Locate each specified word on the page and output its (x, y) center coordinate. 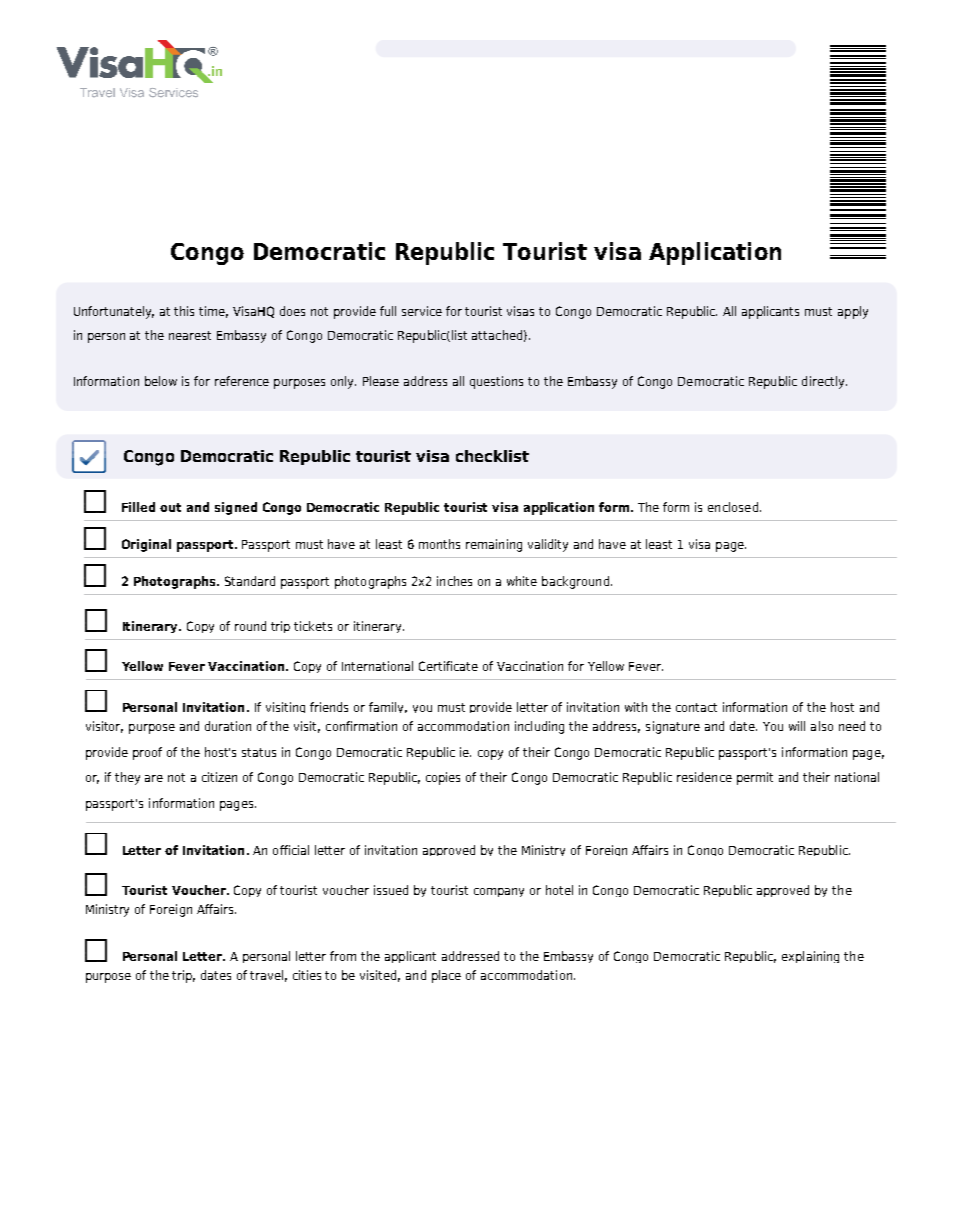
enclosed (733, 507)
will (797, 726)
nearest (190, 335)
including (539, 727)
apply (853, 312)
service (422, 311)
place (446, 976)
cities (307, 975)
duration (228, 726)
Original (146, 545)
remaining (494, 545)
